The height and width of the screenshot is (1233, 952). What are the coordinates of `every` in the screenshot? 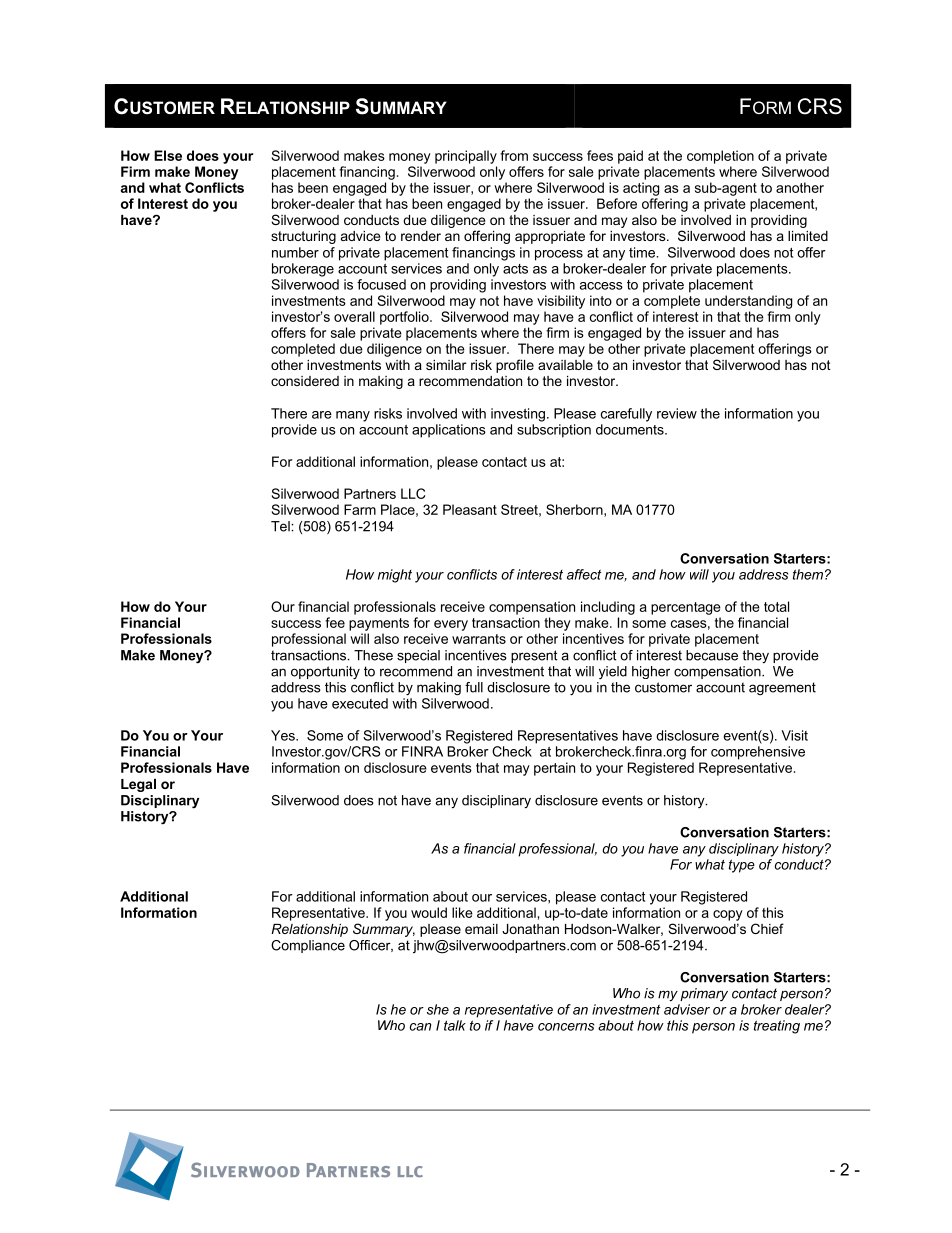 It's located at (451, 625).
